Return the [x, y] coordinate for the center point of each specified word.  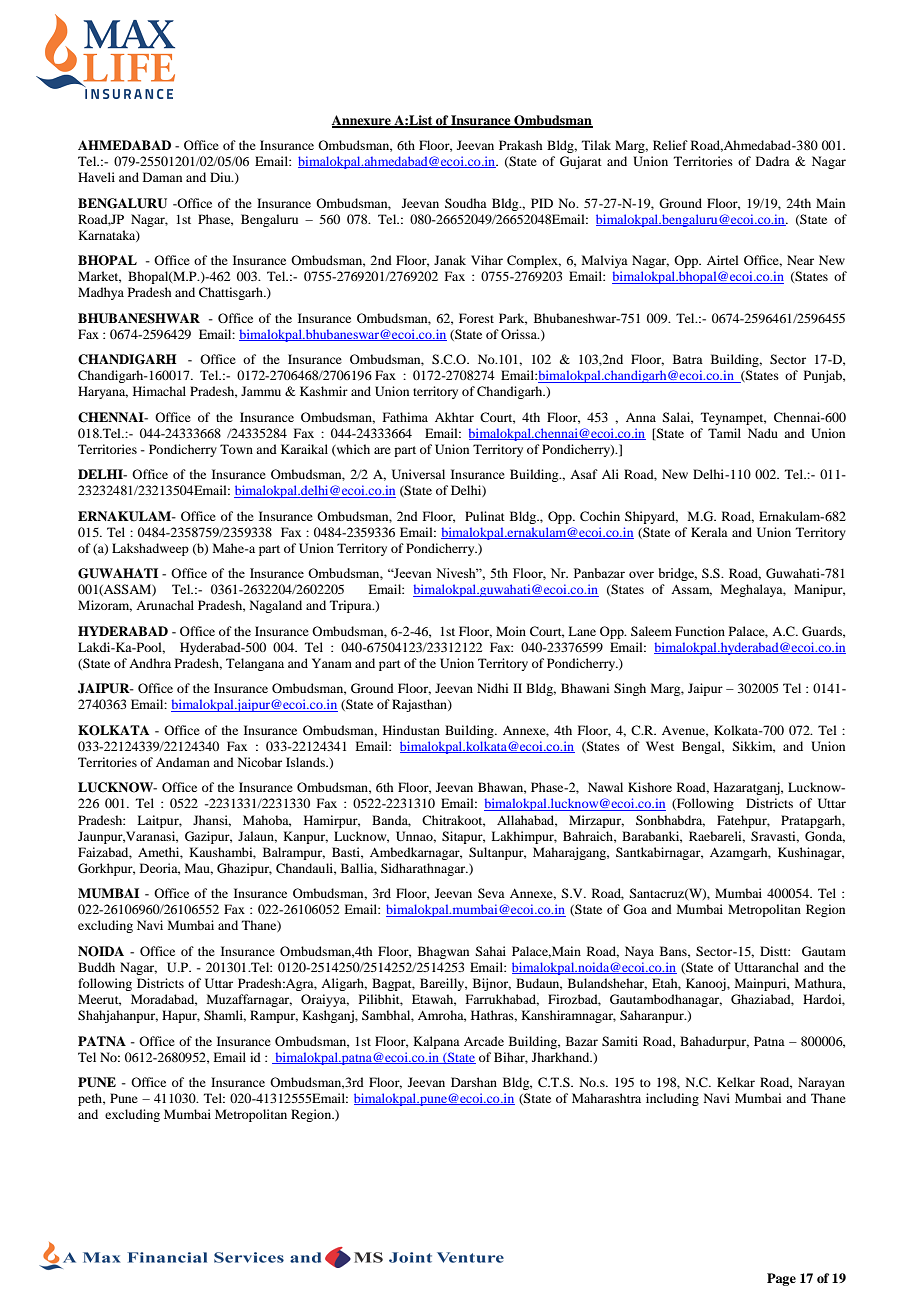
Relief [670, 145]
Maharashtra [606, 1098]
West [660, 746]
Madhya [101, 293]
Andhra [150, 663]
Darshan [474, 1082]
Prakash [520, 145]
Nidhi [492, 688]
